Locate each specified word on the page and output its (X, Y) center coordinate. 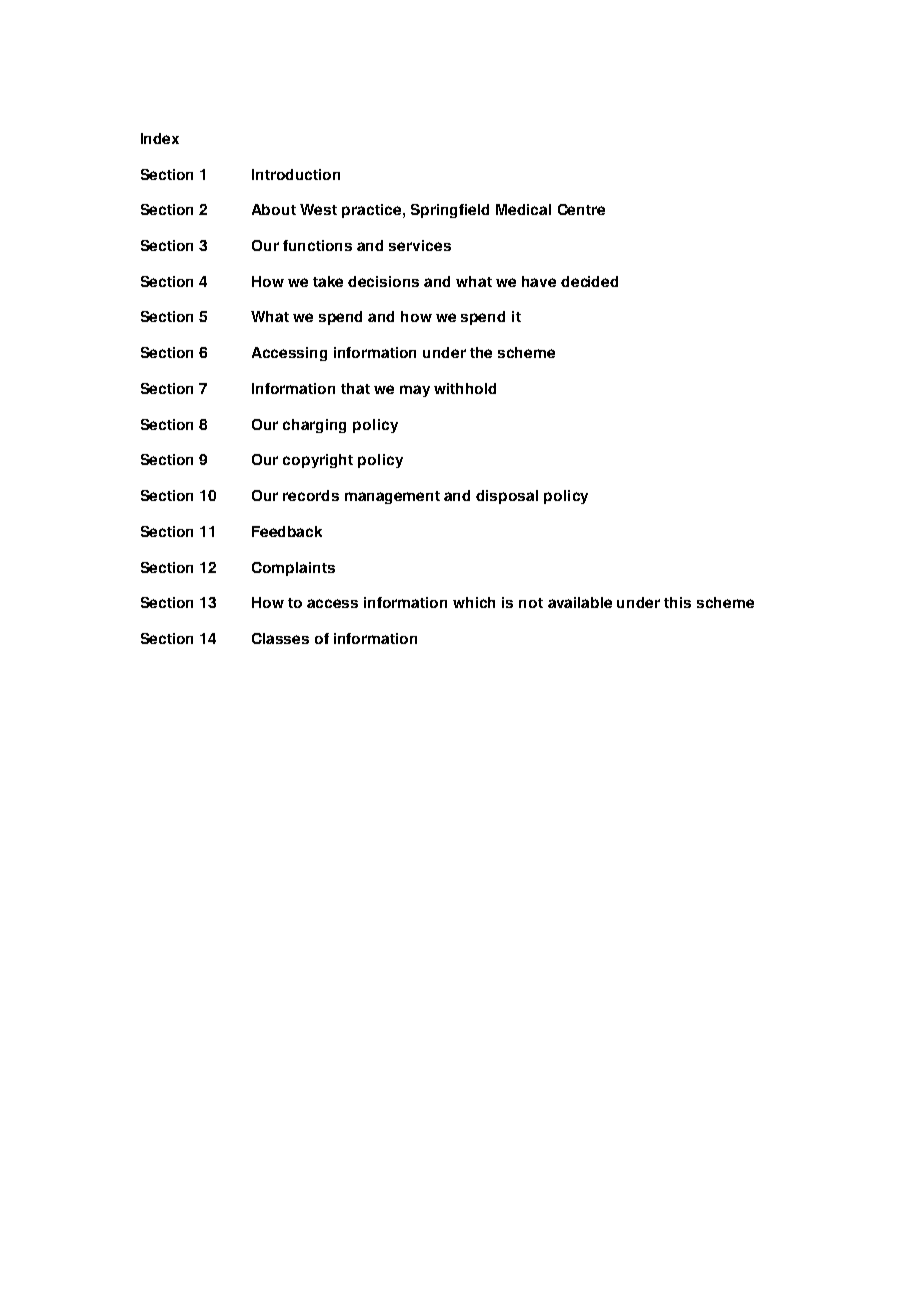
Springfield (450, 211)
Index (160, 138)
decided (589, 281)
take (328, 281)
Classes (280, 638)
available (580, 602)
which (474, 602)
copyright (318, 461)
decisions (383, 281)
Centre (581, 209)
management (392, 497)
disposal (507, 497)
